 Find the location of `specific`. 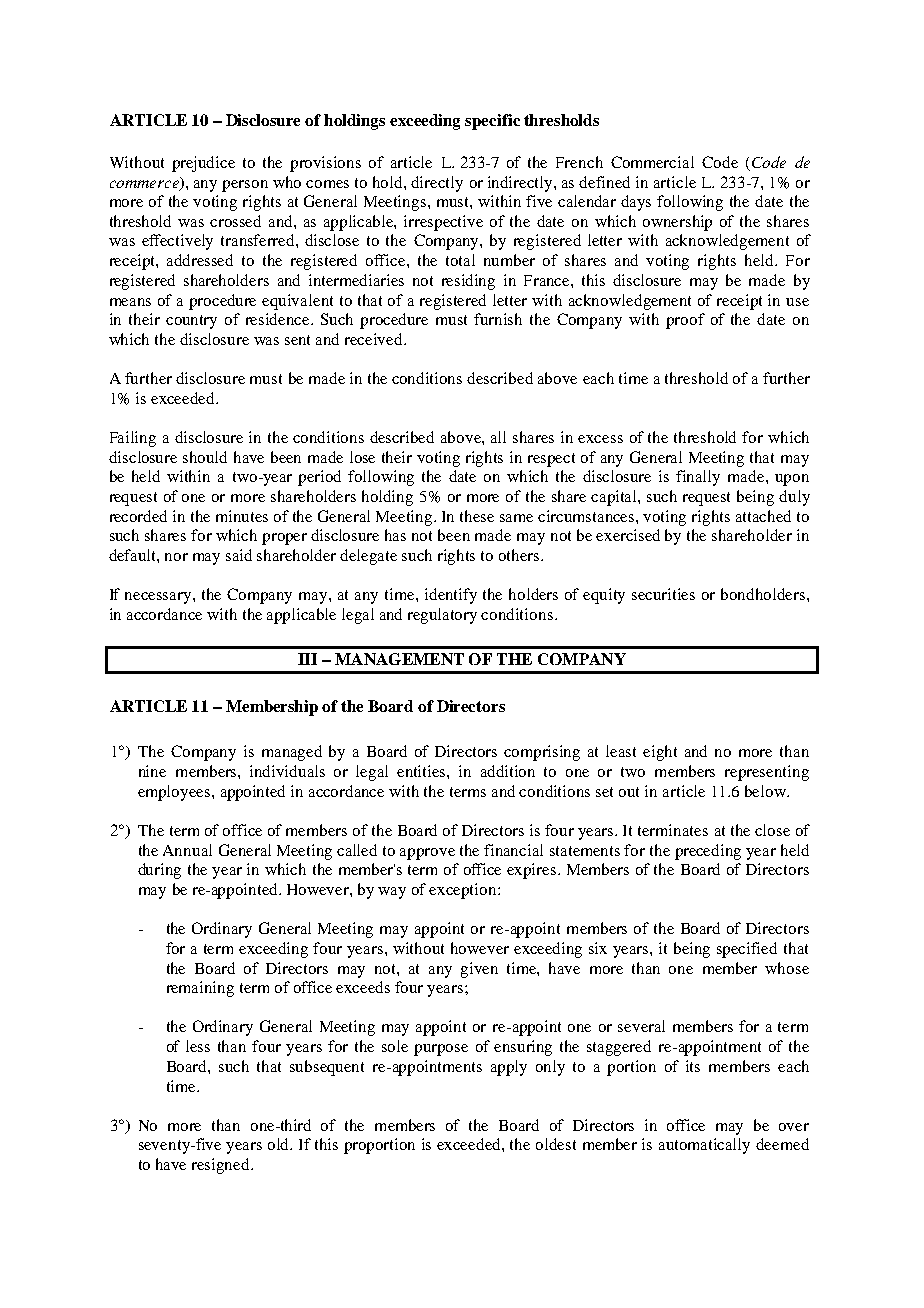

specific is located at coordinates (492, 122).
